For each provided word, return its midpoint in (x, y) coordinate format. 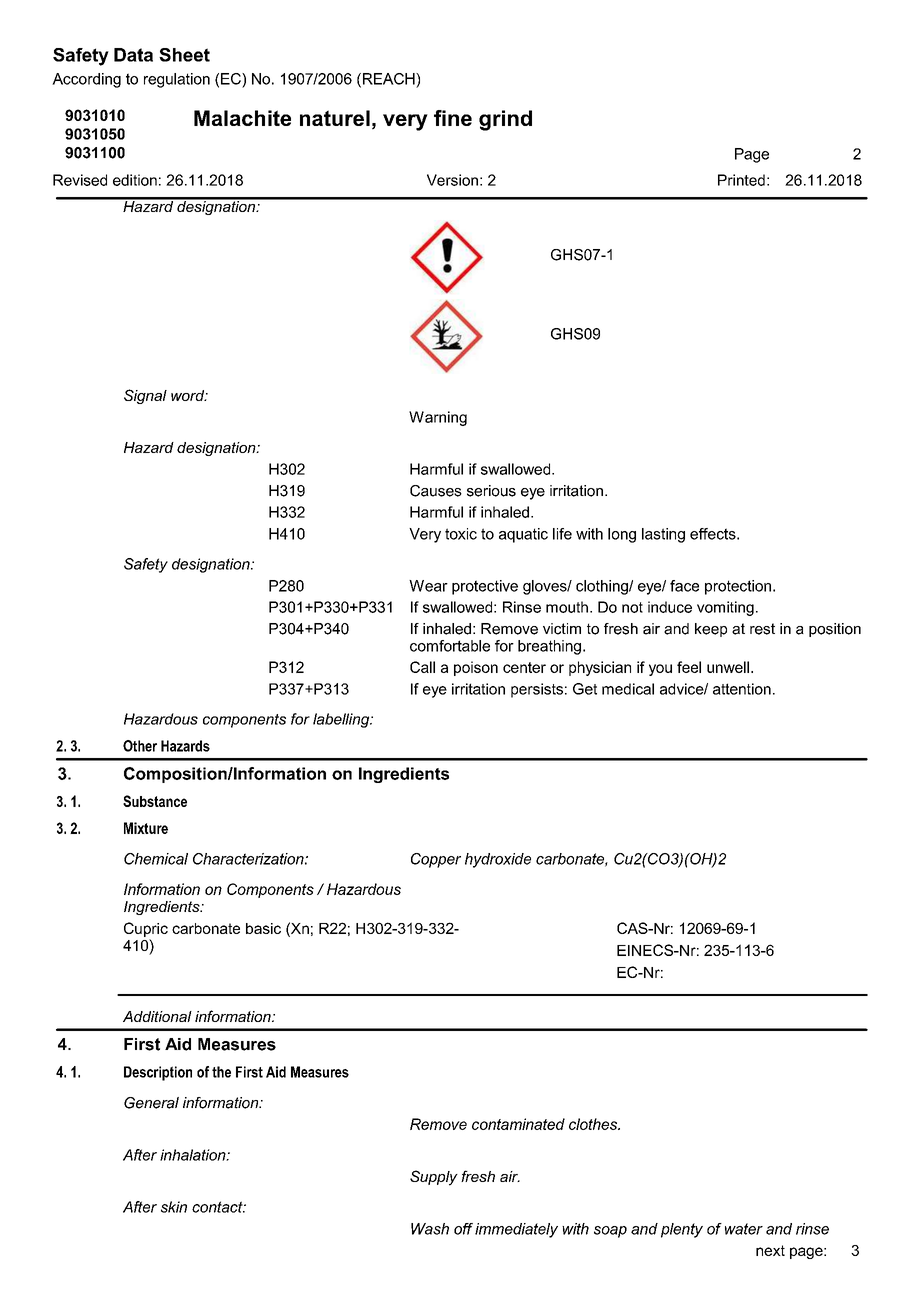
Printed (741, 180)
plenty (682, 1230)
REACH (388, 80)
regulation (177, 80)
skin (174, 1207)
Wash (430, 1229)
